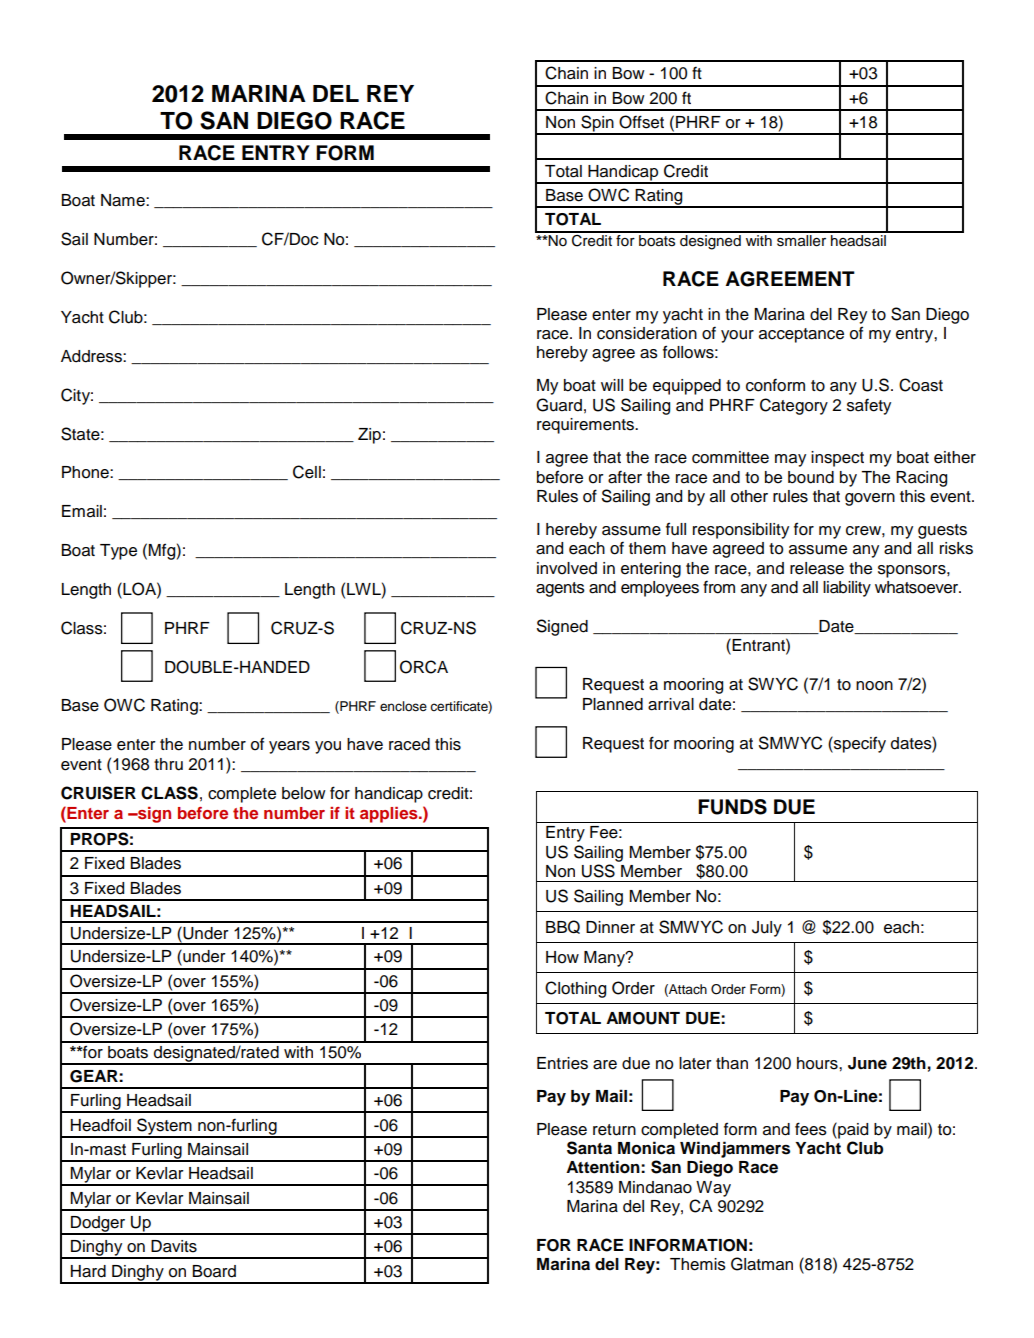 Image resolution: width=1034 pixels, height=1338 pixels. I want to click on Santa, so click(589, 1148).
